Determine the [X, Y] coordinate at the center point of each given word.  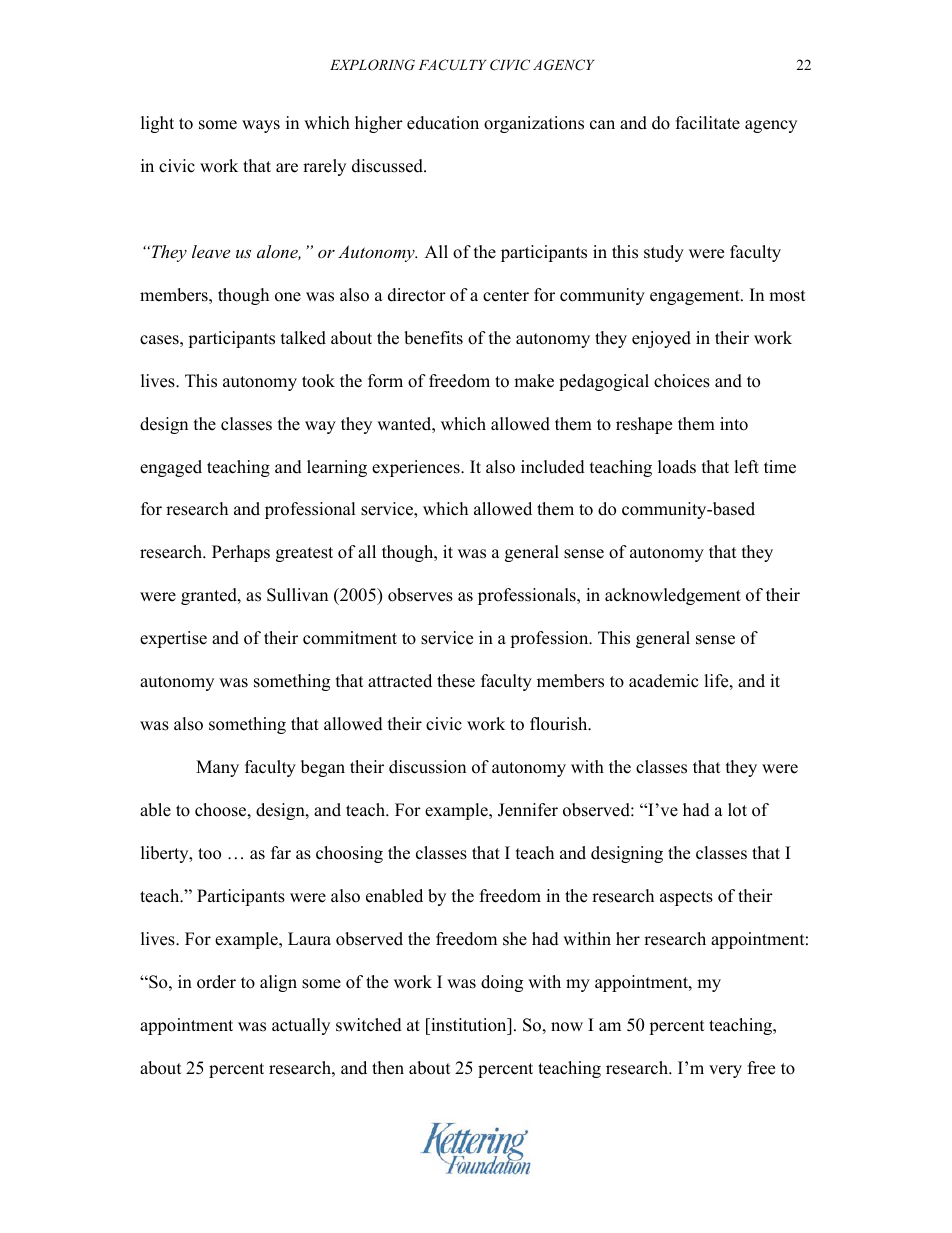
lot [737, 810]
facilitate [708, 123]
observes [420, 595]
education [443, 123]
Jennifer [528, 810]
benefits [433, 338]
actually [301, 1026]
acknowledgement [673, 596]
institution [469, 1025]
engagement [696, 297]
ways [261, 126]
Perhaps [241, 553]
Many [217, 768]
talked [303, 338]
